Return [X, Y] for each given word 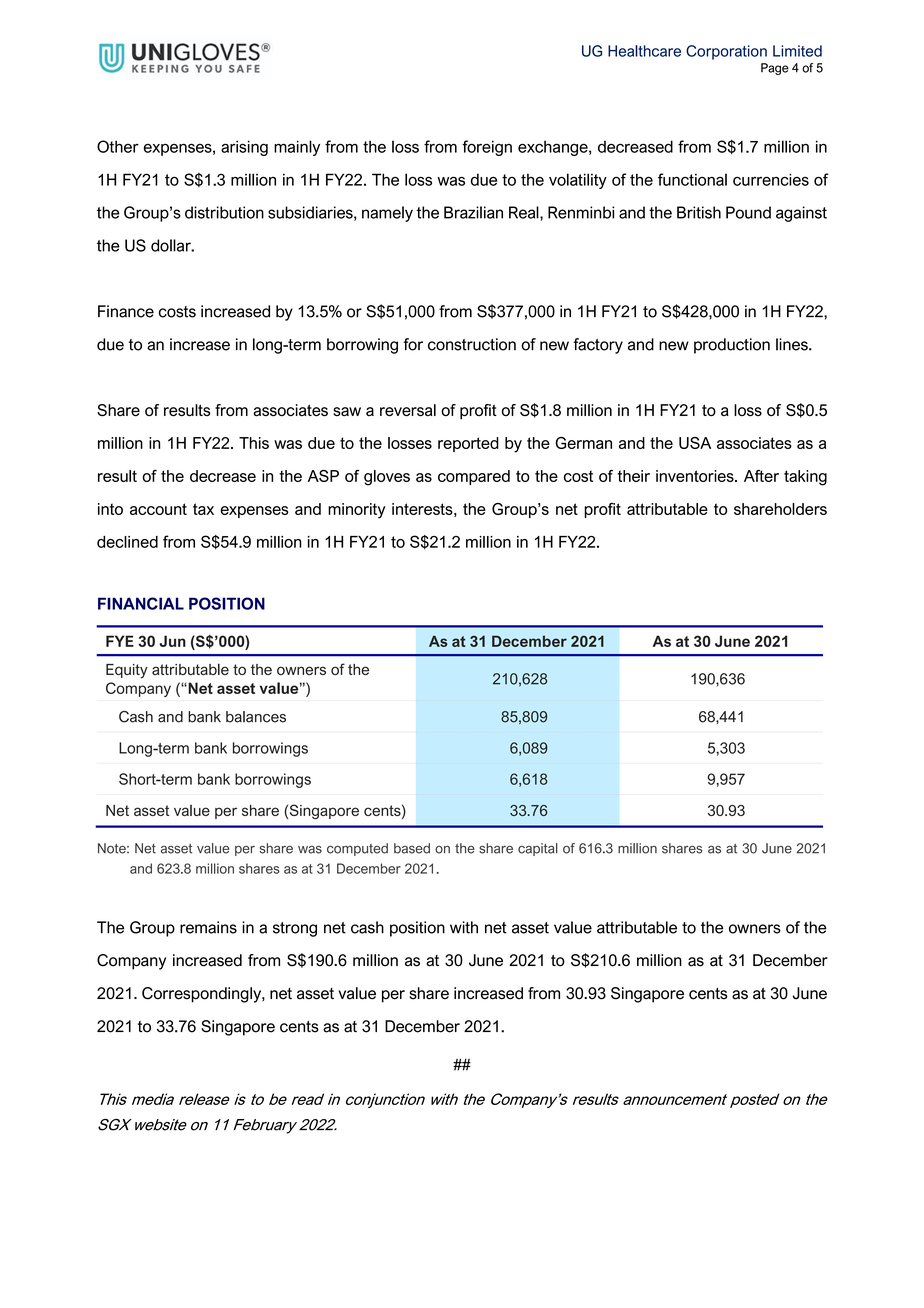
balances [256, 717]
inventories [696, 476]
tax [203, 509]
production [732, 346]
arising [244, 148]
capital [538, 849]
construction [472, 344]
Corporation [726, 52]
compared [474, 477]
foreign [487, 148]
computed [357, 849]
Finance [126, 311]
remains [208, 927]
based [412, 848]
